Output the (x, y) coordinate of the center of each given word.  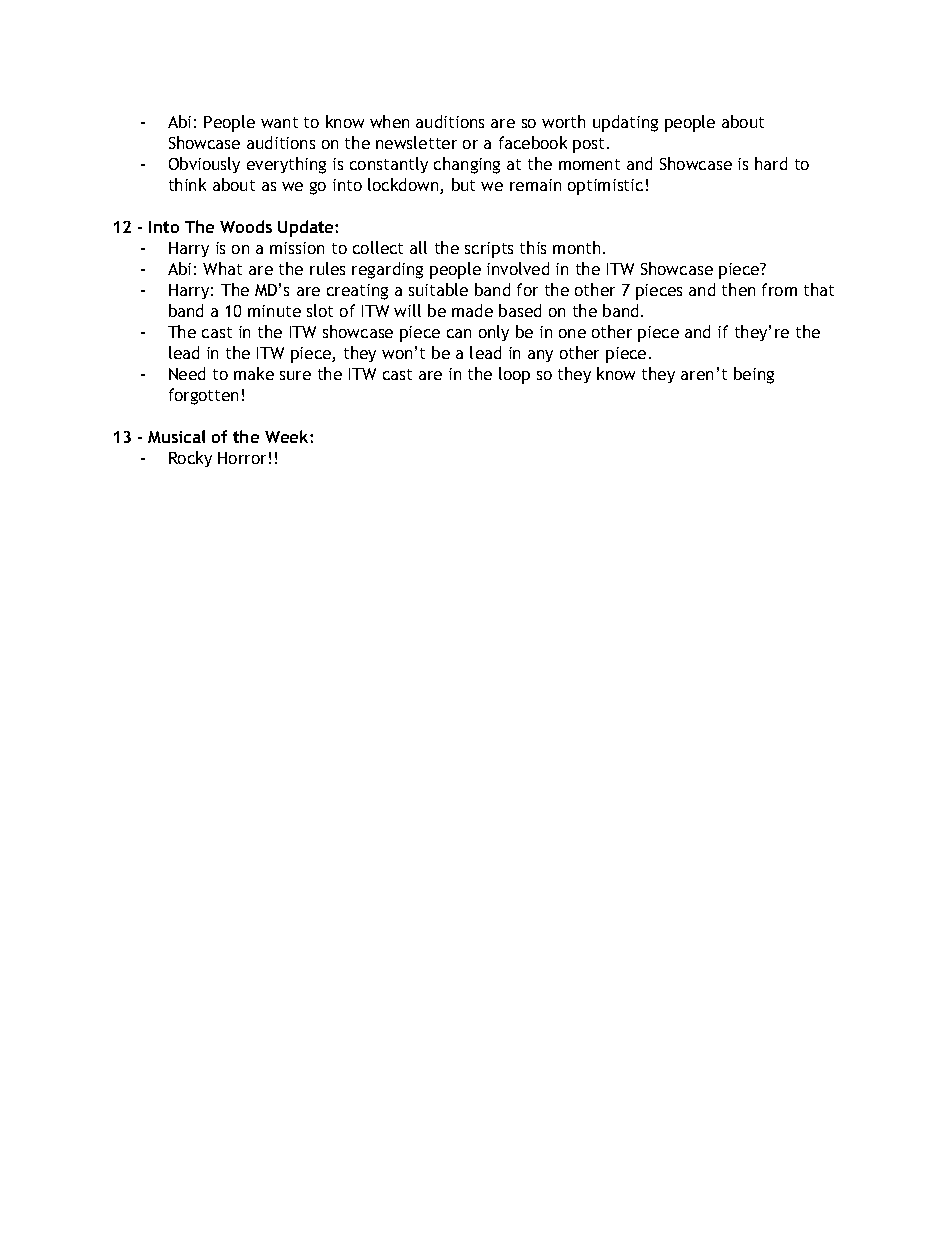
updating (625, 123)
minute (274, 311)
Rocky (190, 459)
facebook (533, 142)
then (738, 289)
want (279, 122)
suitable (438, 289)
